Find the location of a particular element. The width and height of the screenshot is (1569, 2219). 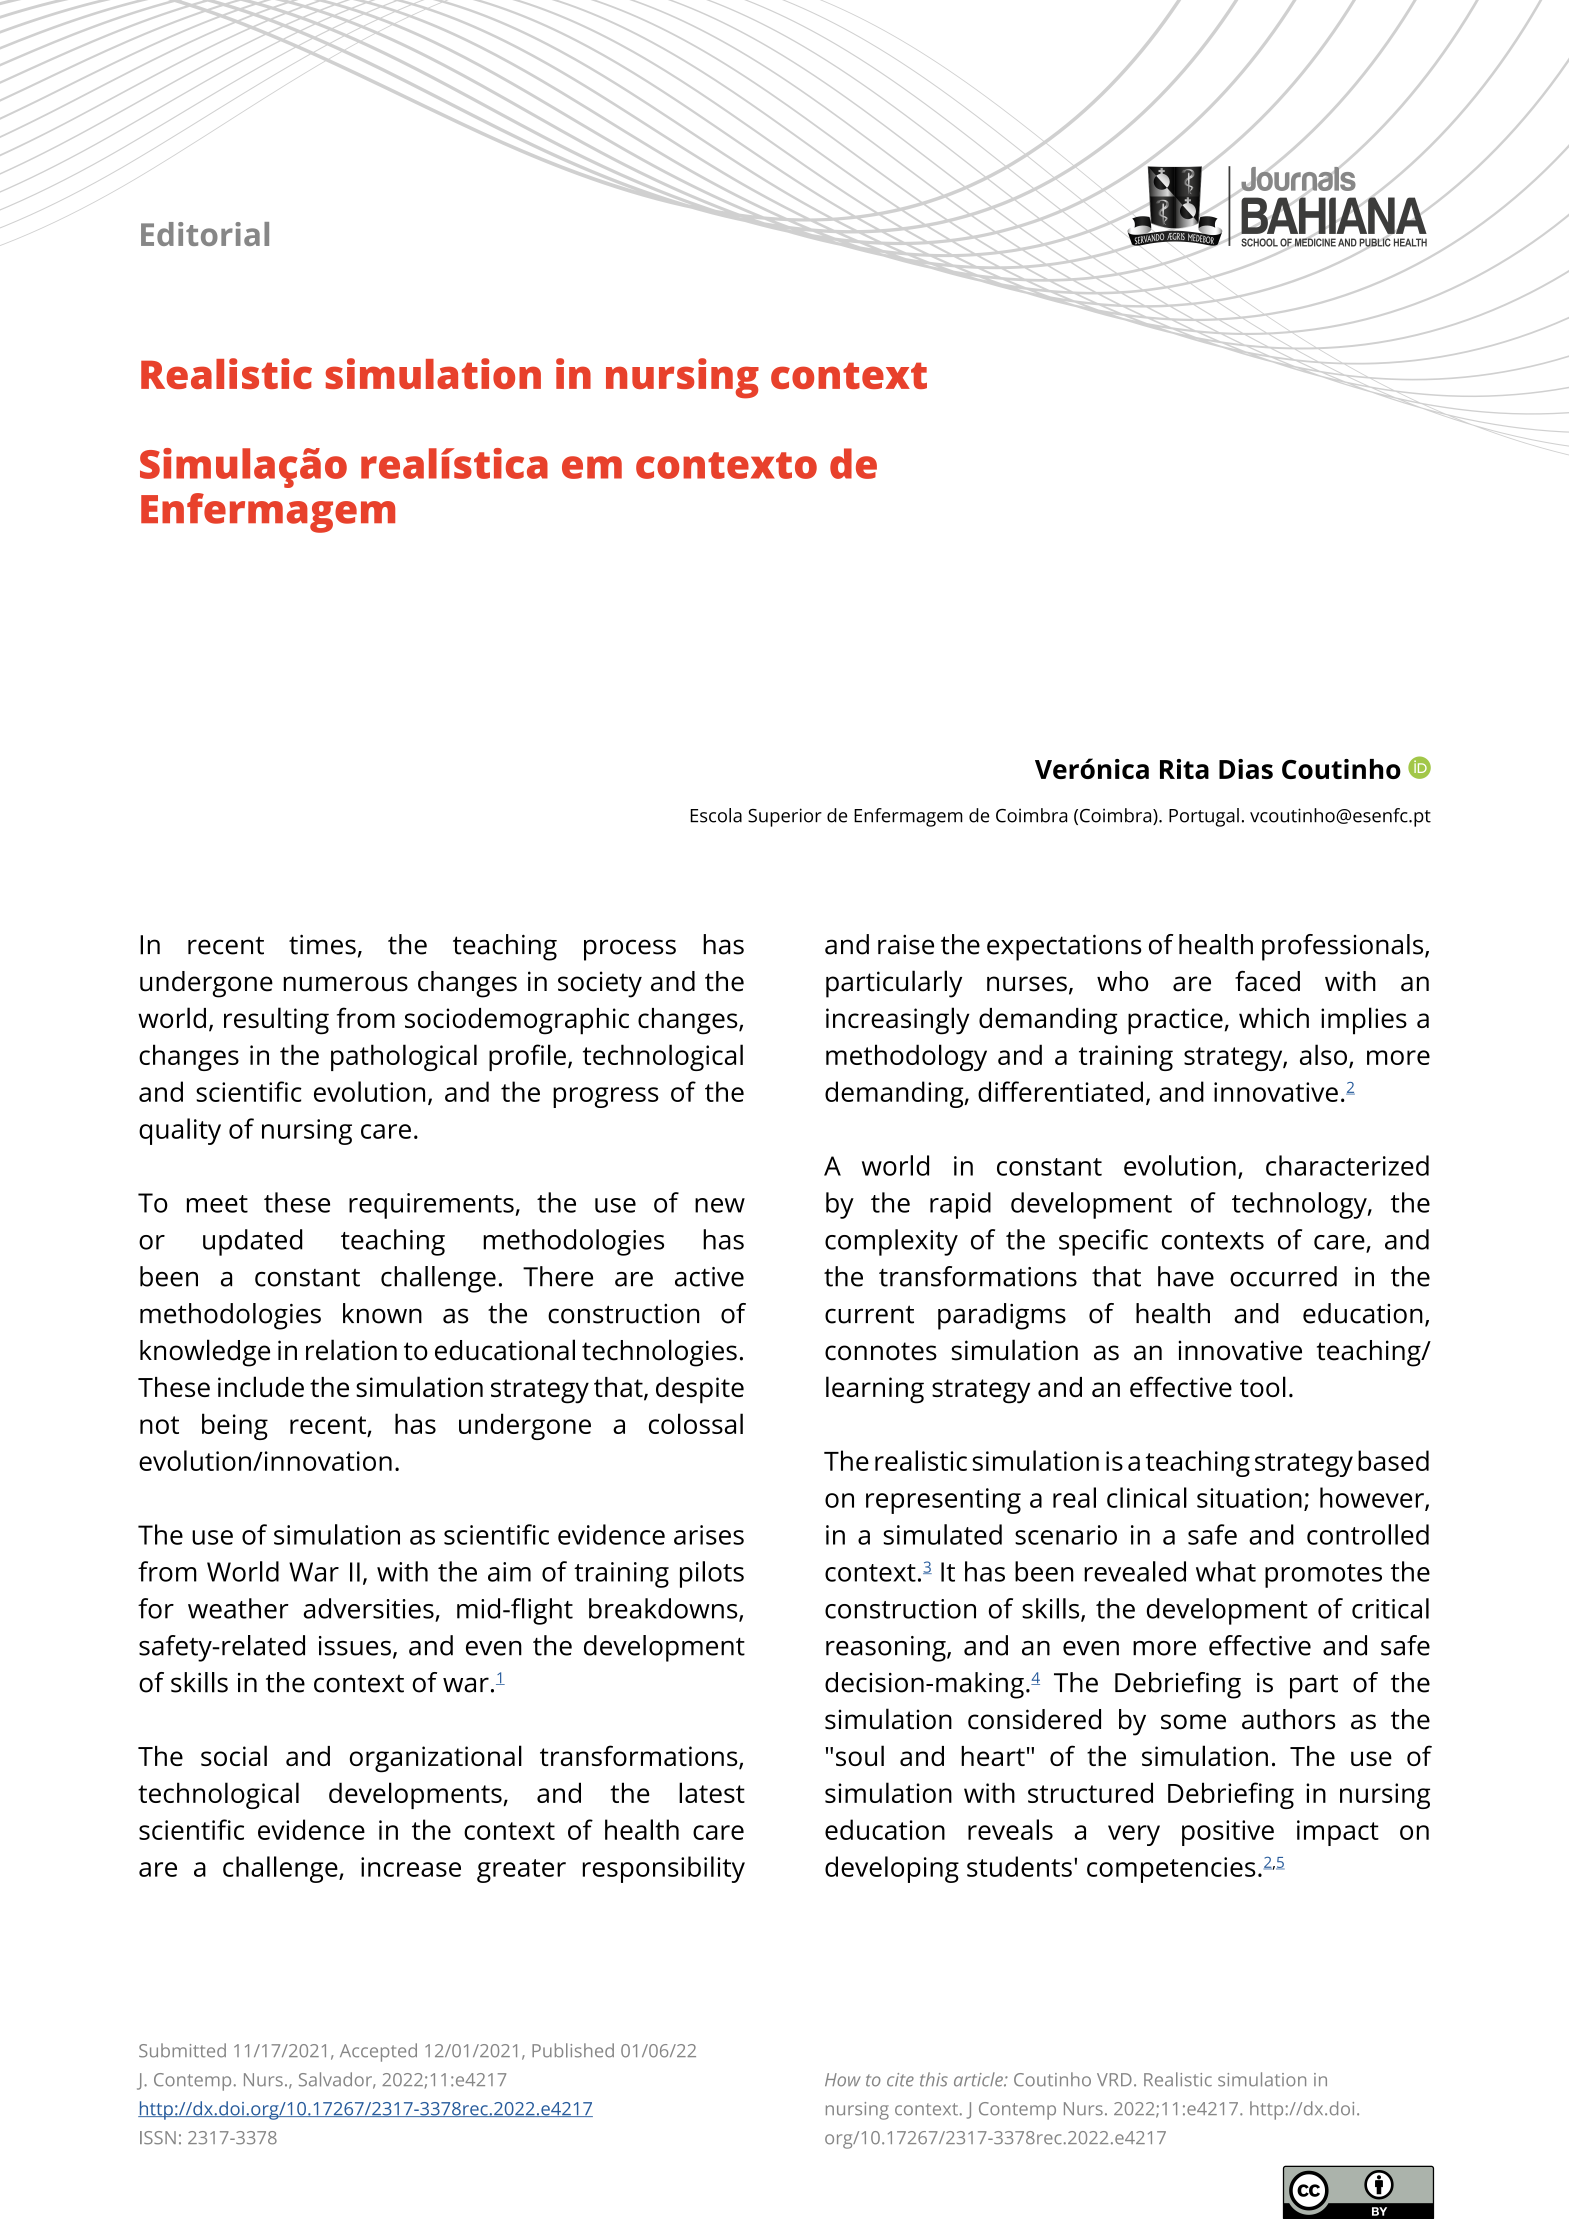

updated is located at coordinates (252, 1242).
